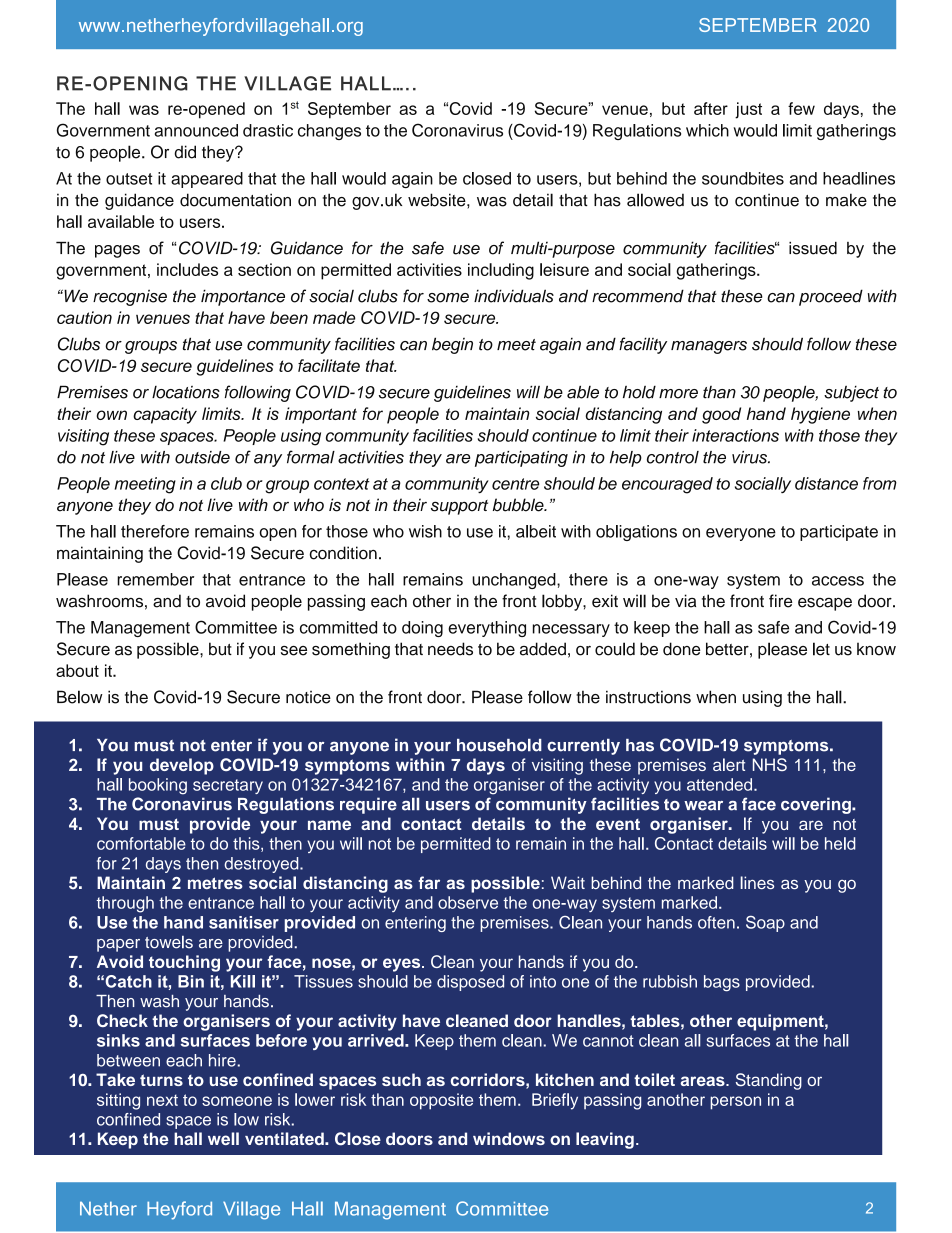 This screenshot has height=1233, width=952. I want to click on NHS, so click(770, 764).
